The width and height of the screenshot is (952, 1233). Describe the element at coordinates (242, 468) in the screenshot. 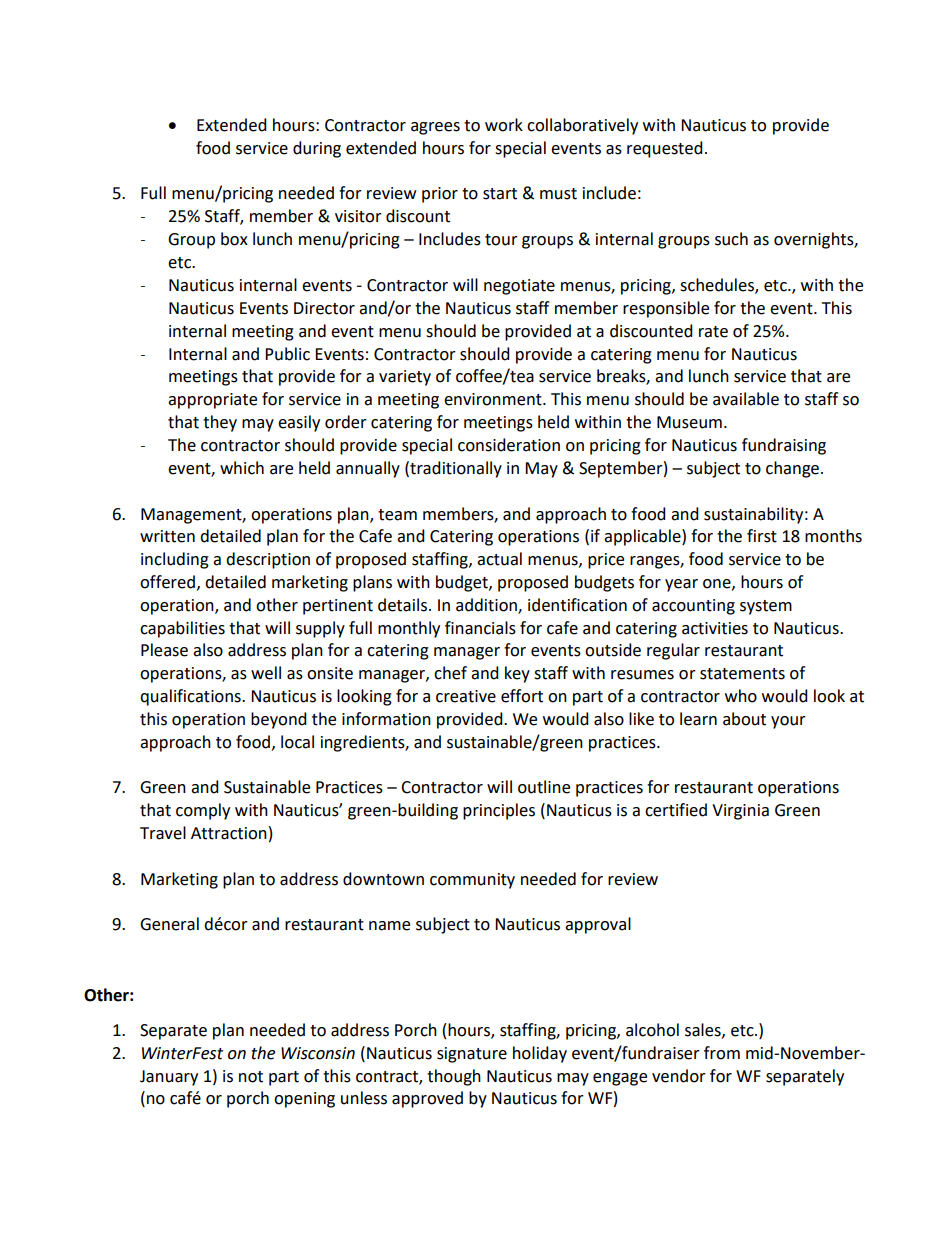

I see `which` at that location.
